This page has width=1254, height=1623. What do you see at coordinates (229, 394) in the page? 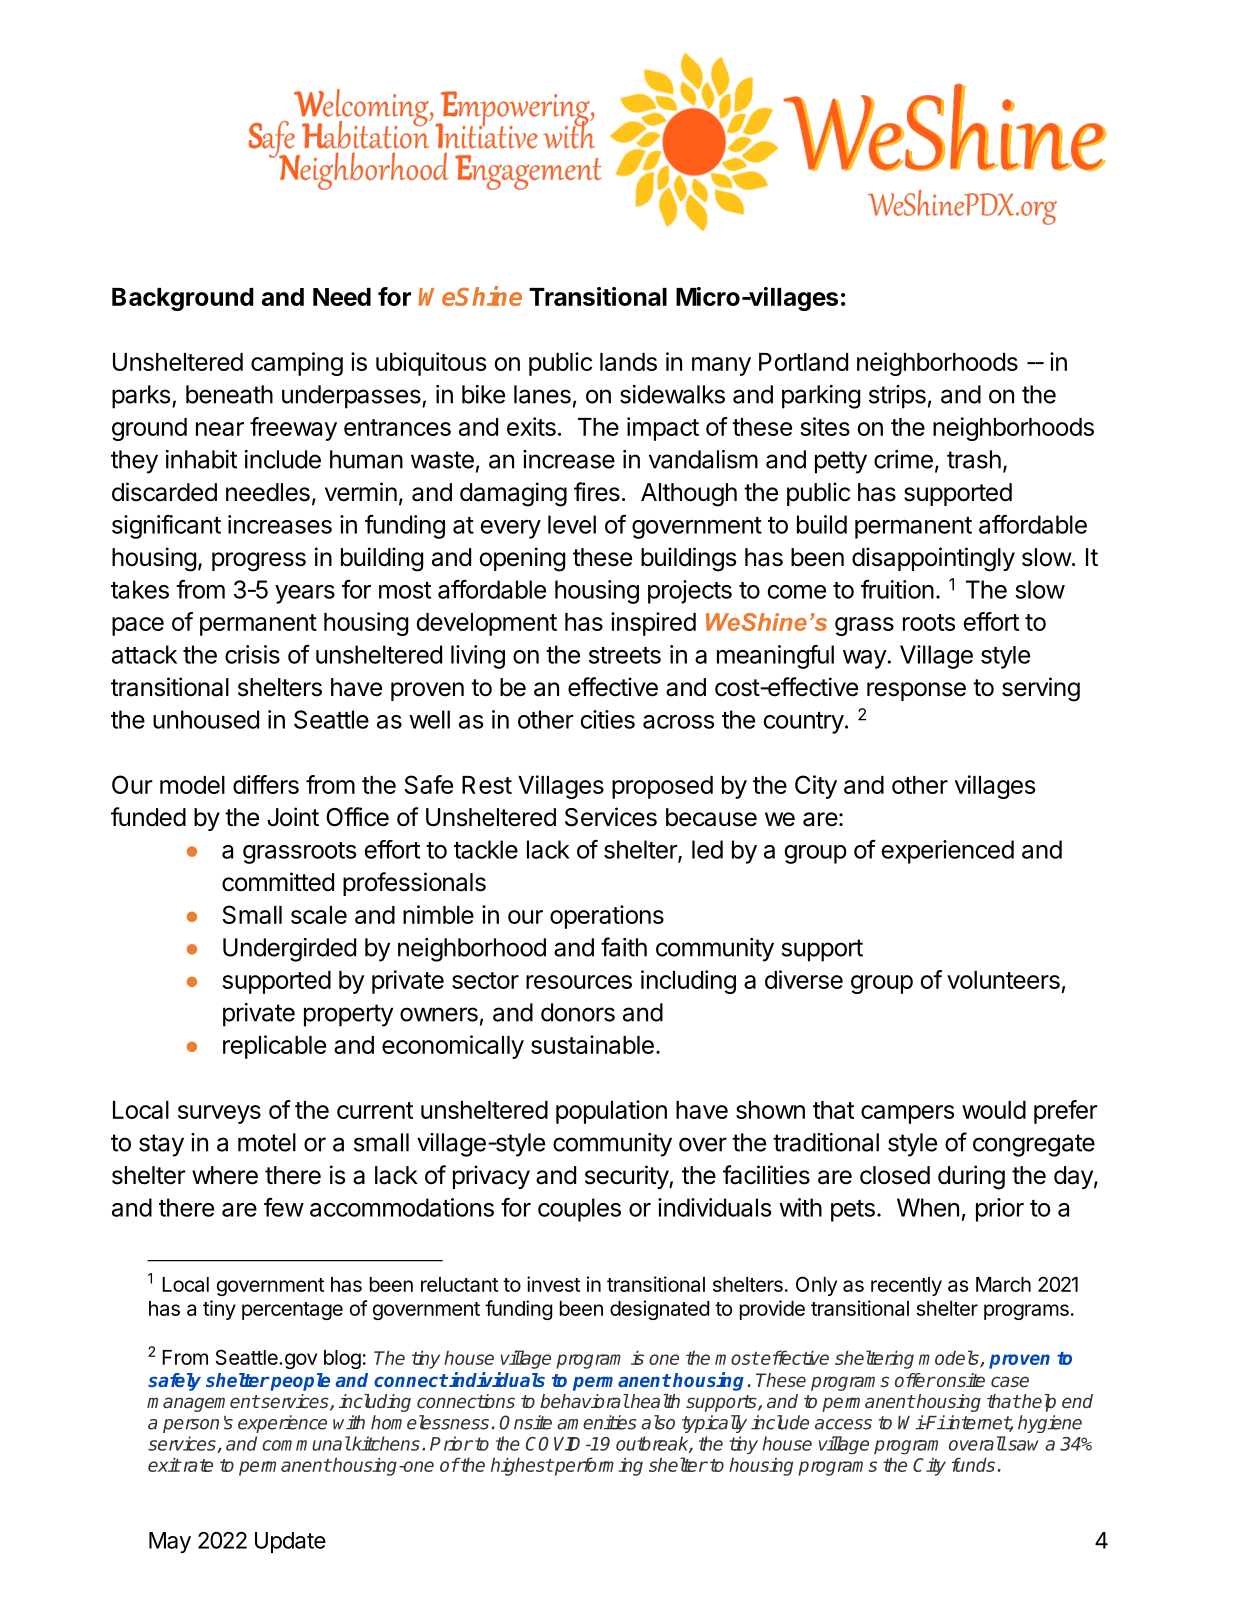
I see `beneath` at bounding box center [229, 394].
